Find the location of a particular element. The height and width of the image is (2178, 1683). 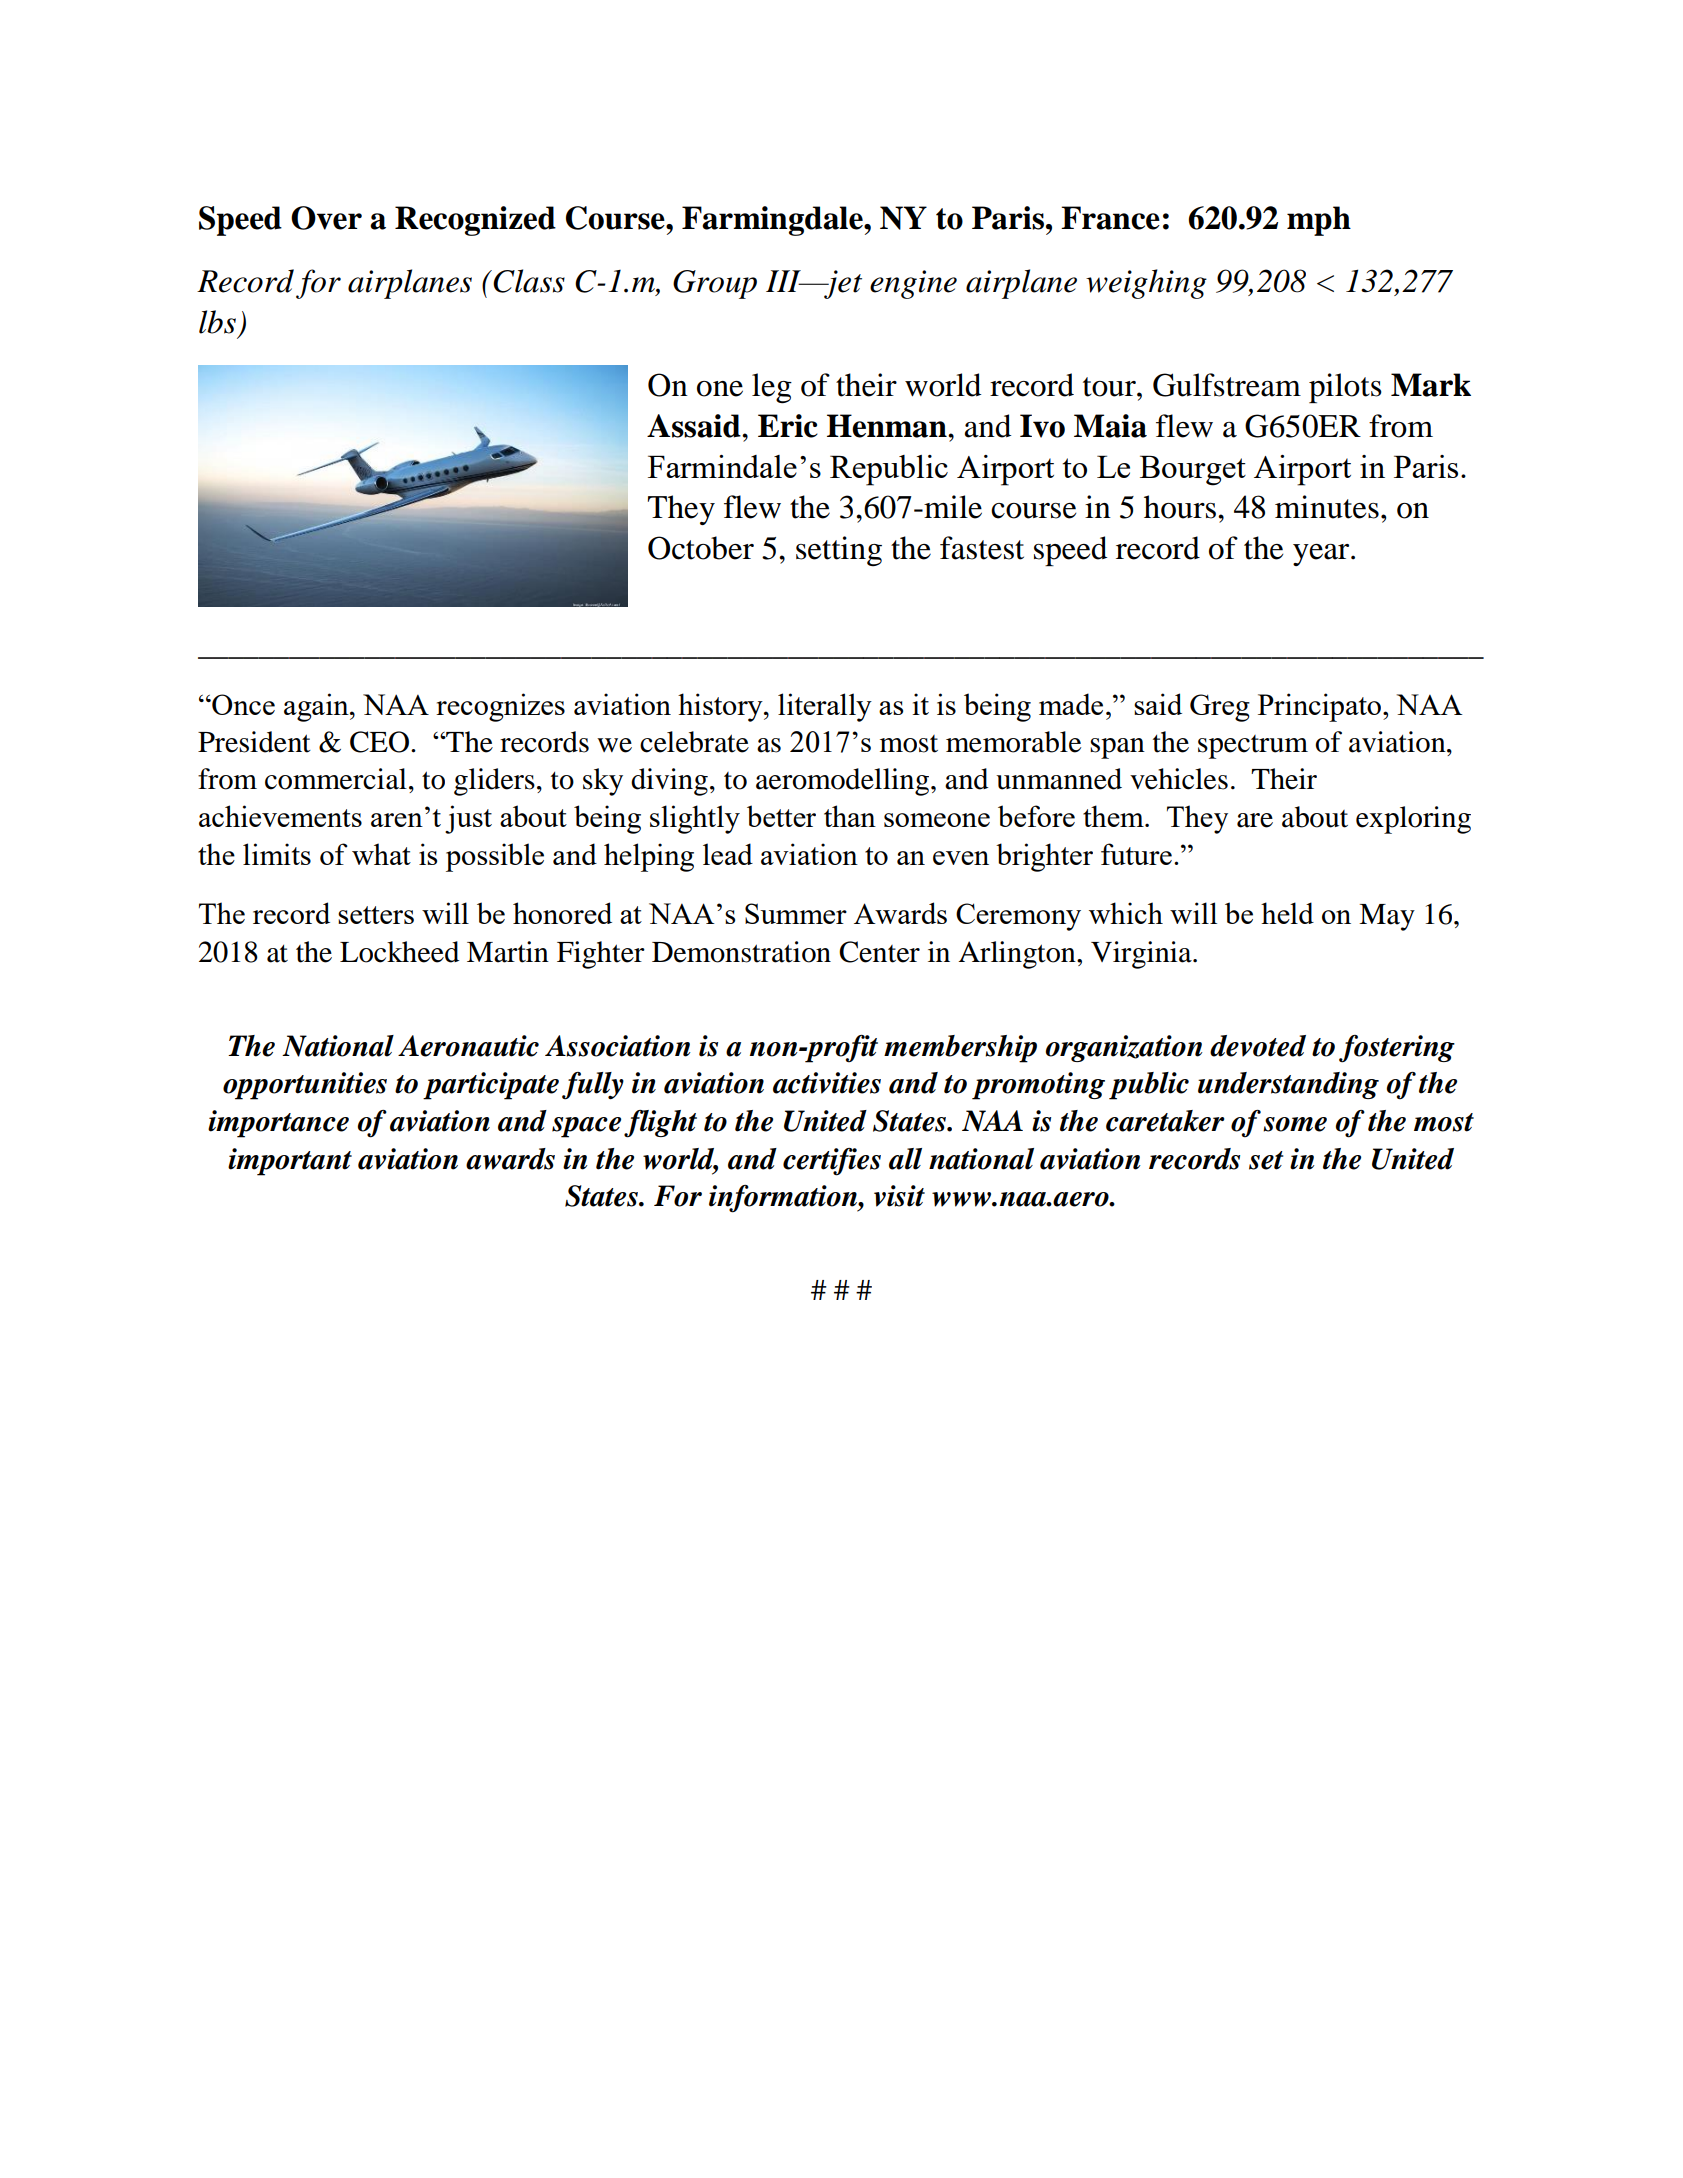

engine is located at coordinates (913, 284).
